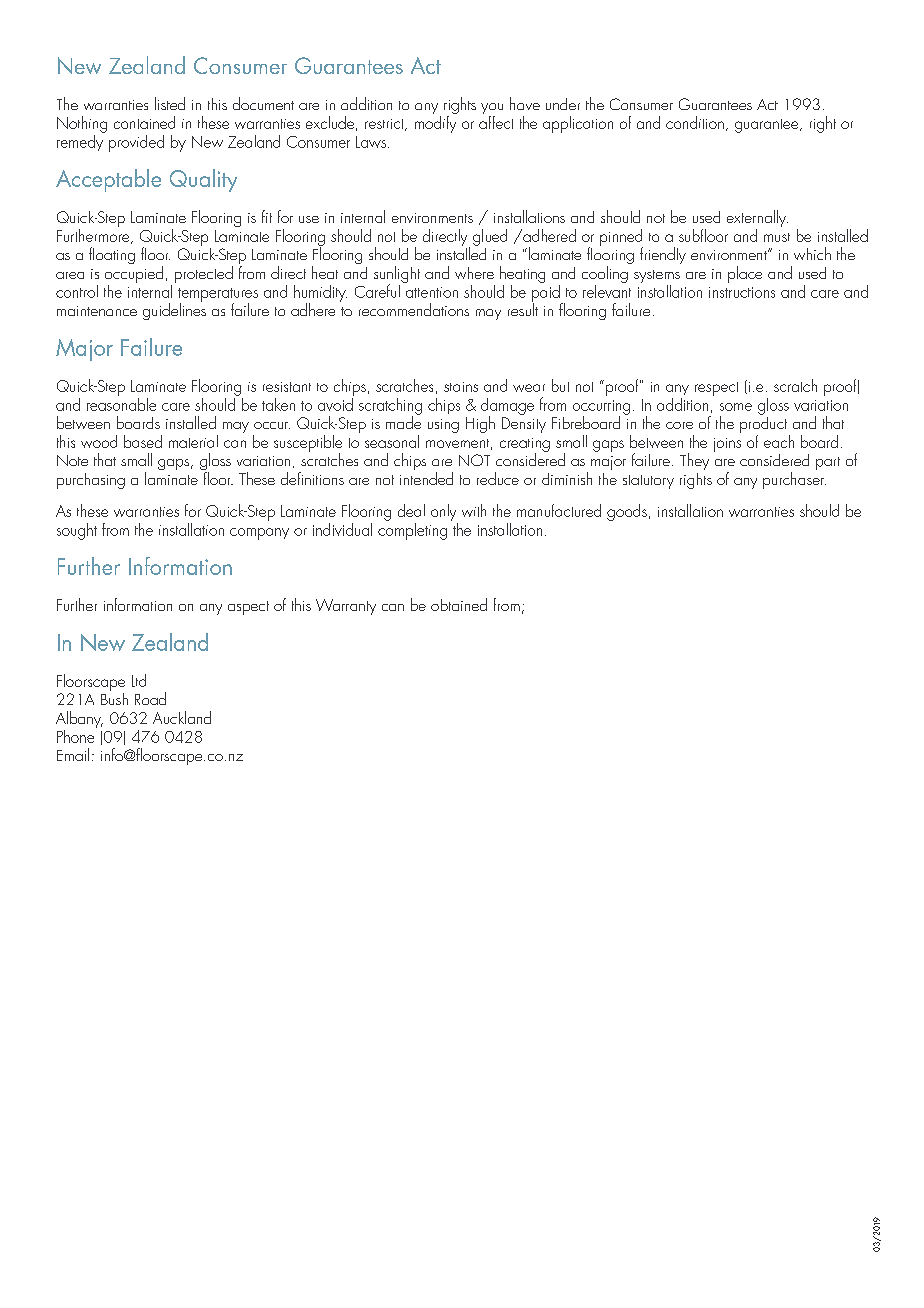  I want to click on modify, so click(436, 123).
